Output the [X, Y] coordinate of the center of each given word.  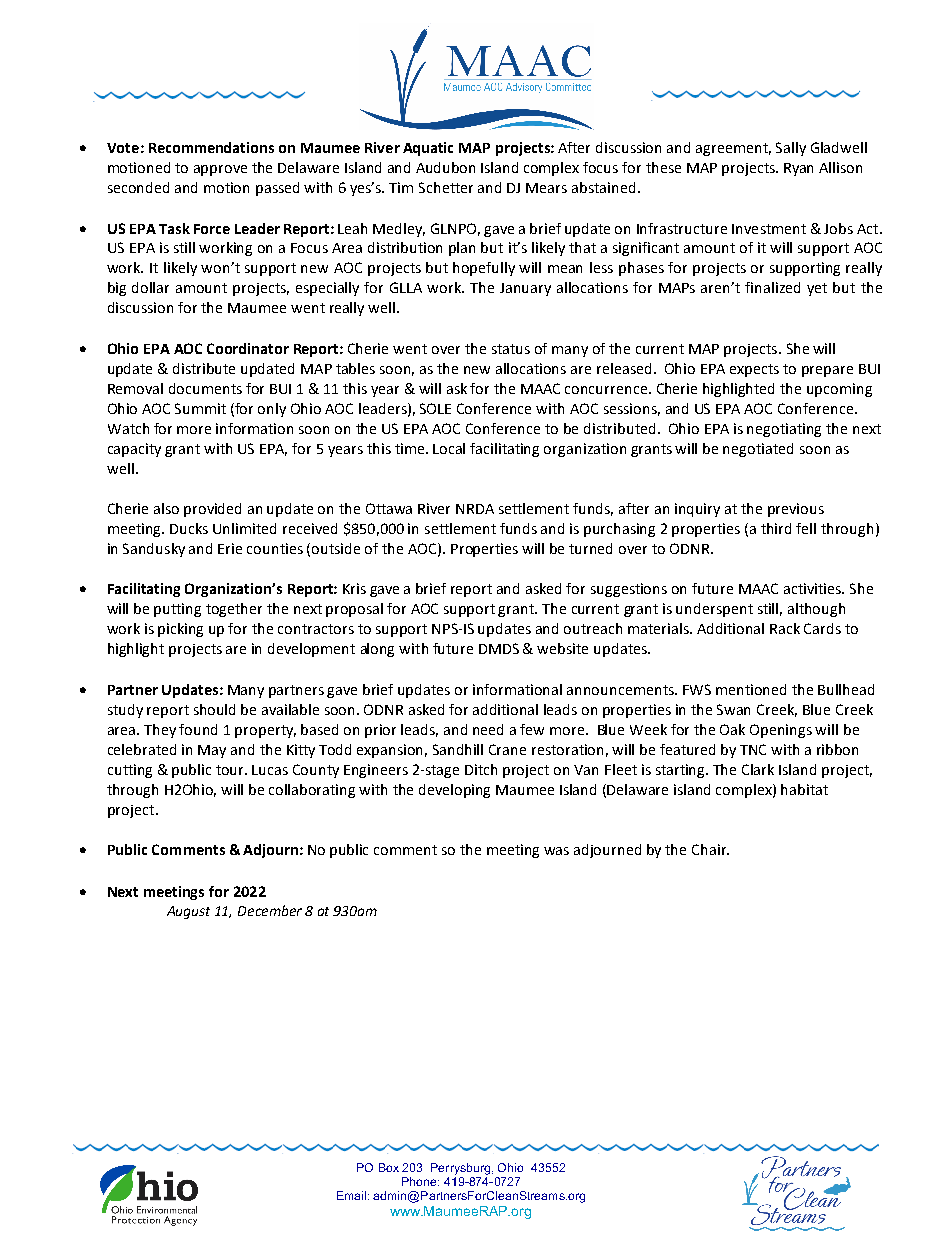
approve [220, 170]
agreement [733, 149]
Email [351, 1195]
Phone [420, 1181]
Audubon [445, 167]
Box [389, 1167]
